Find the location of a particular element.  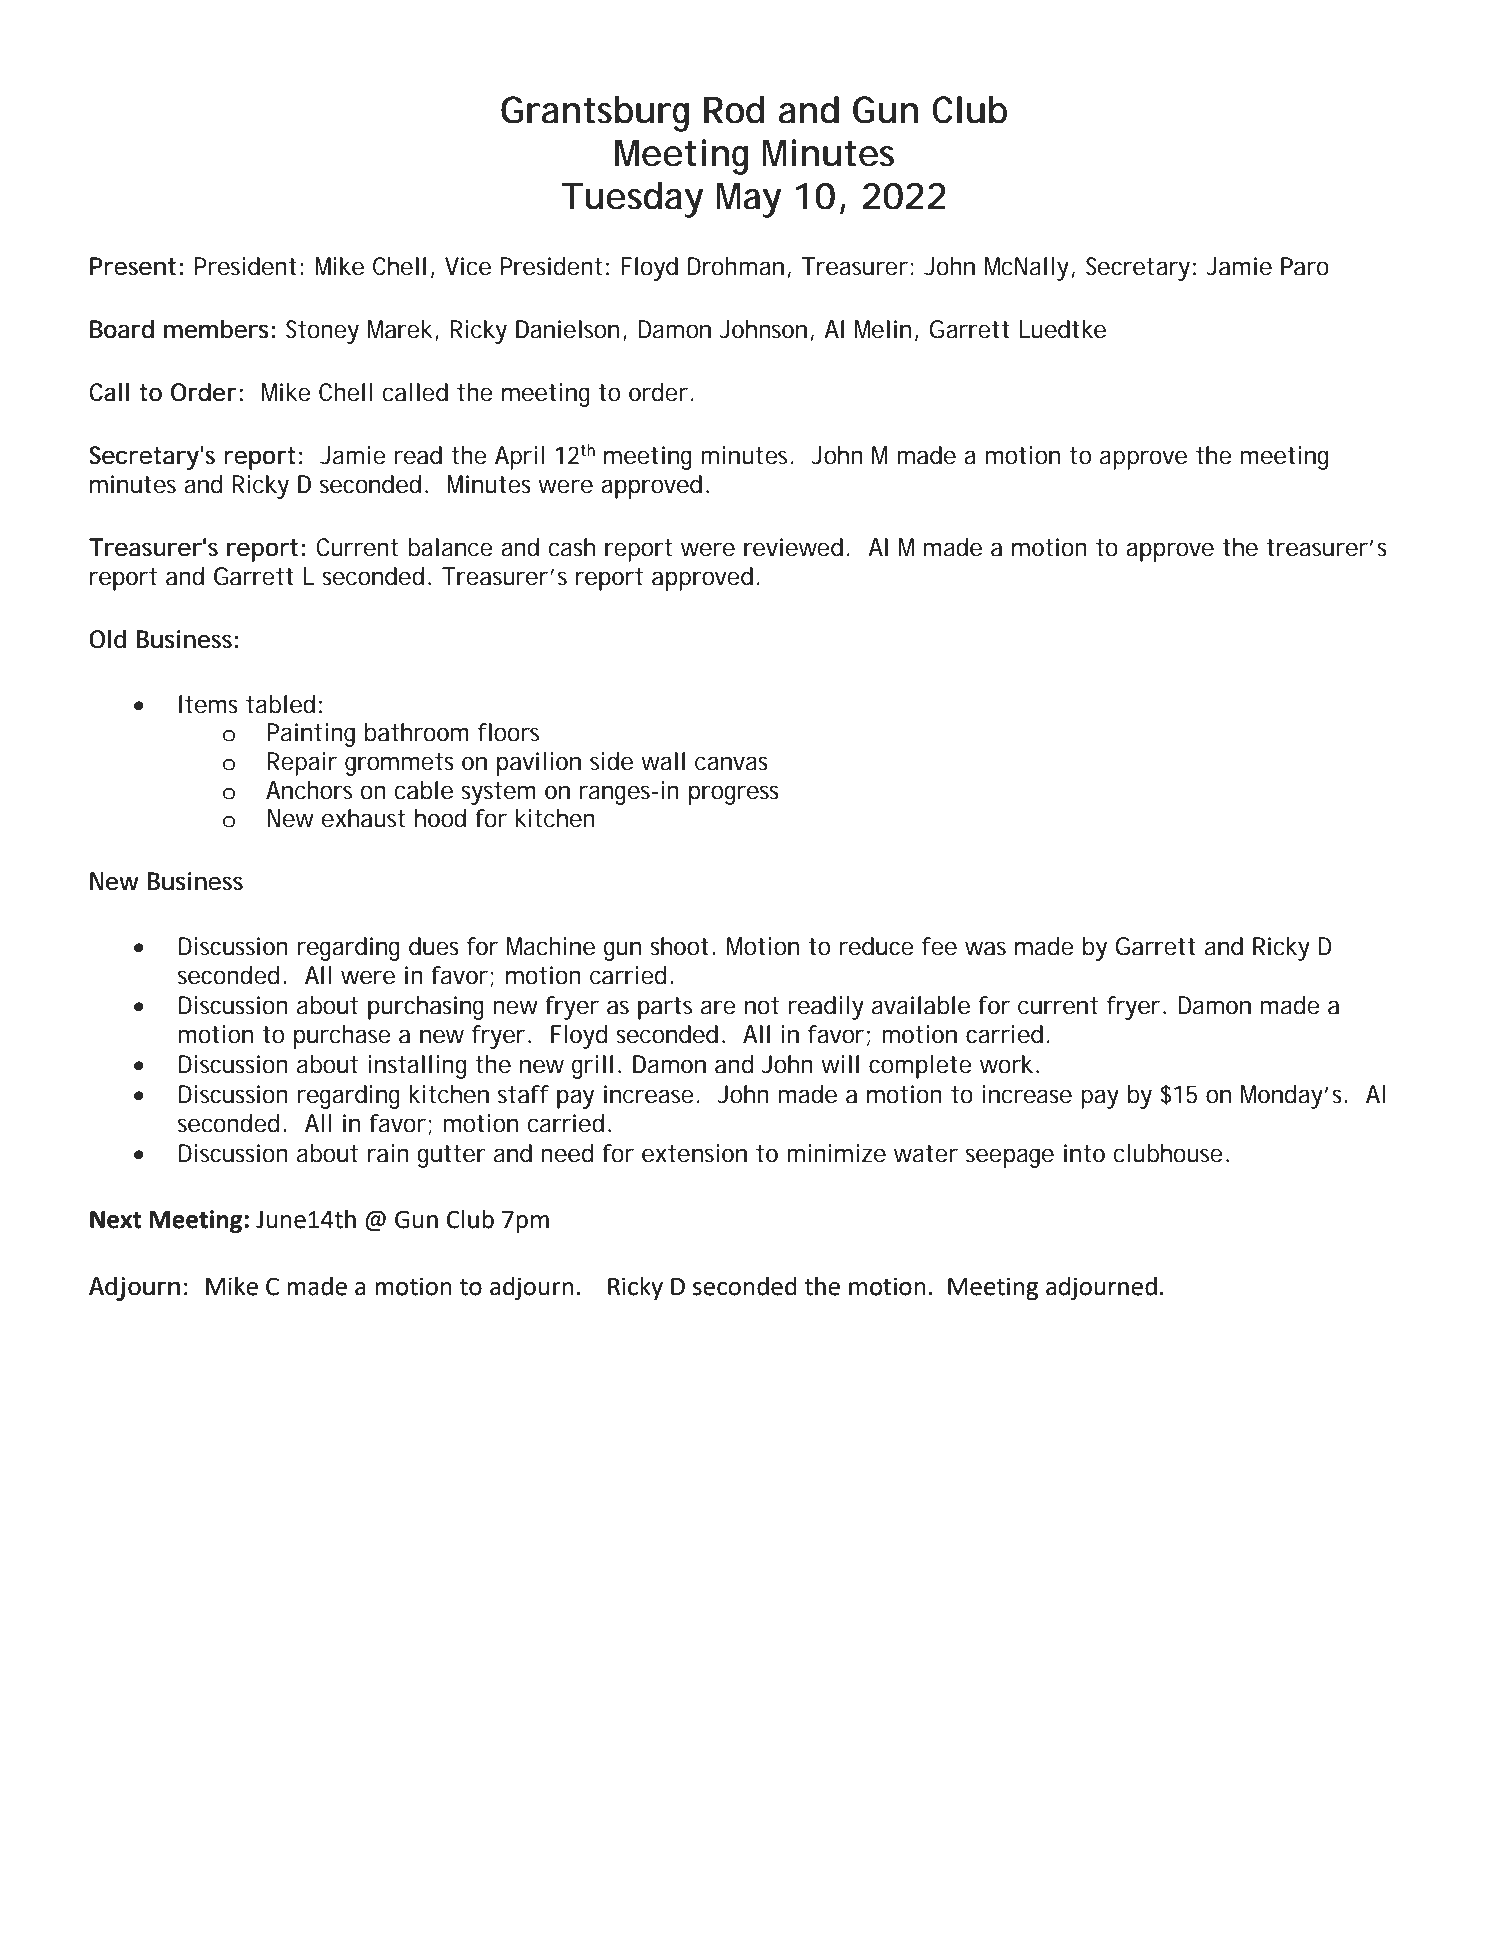

dues is located at coordinates (434, 946).
